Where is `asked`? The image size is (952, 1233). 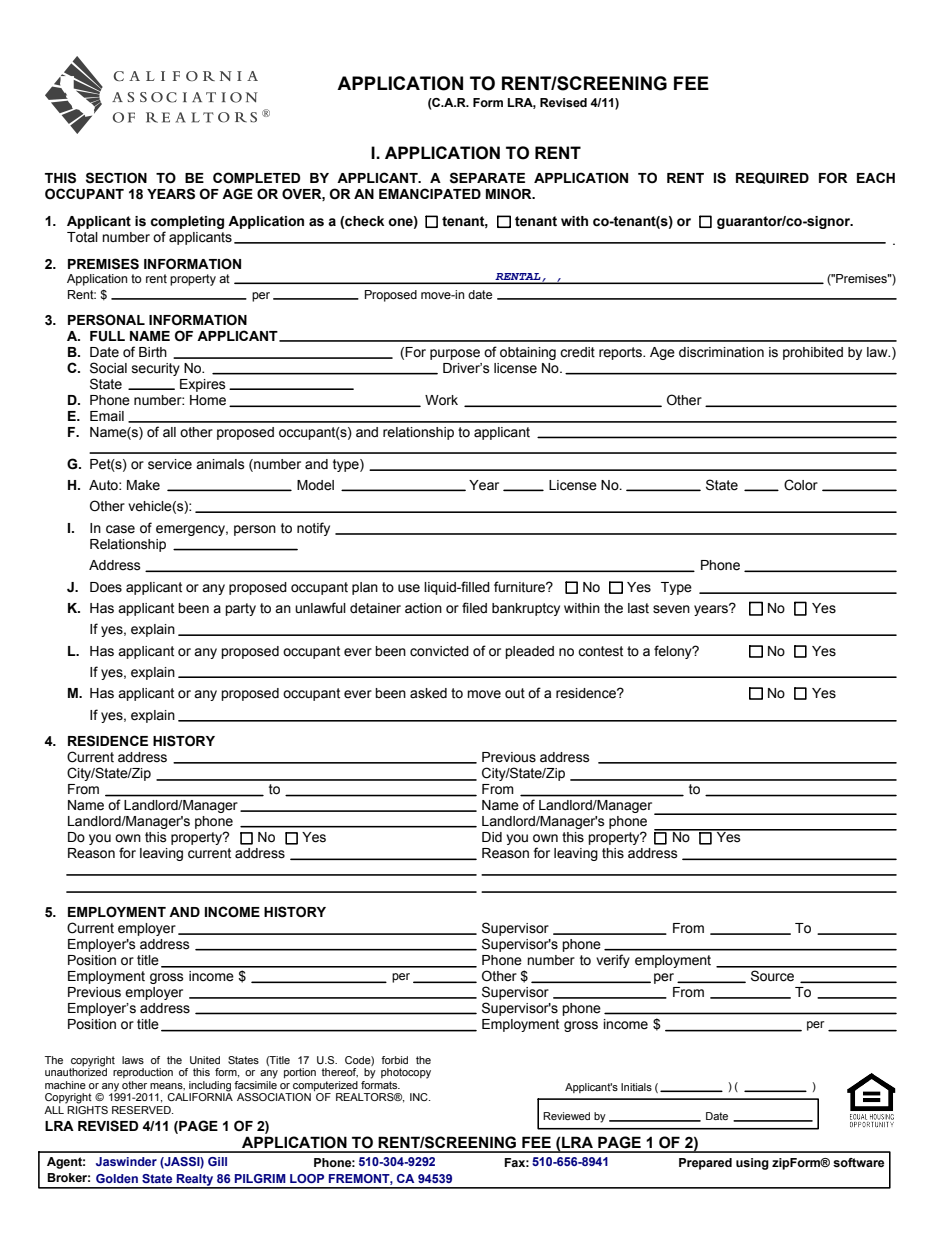
asked is located at coordinates (428, 693).
